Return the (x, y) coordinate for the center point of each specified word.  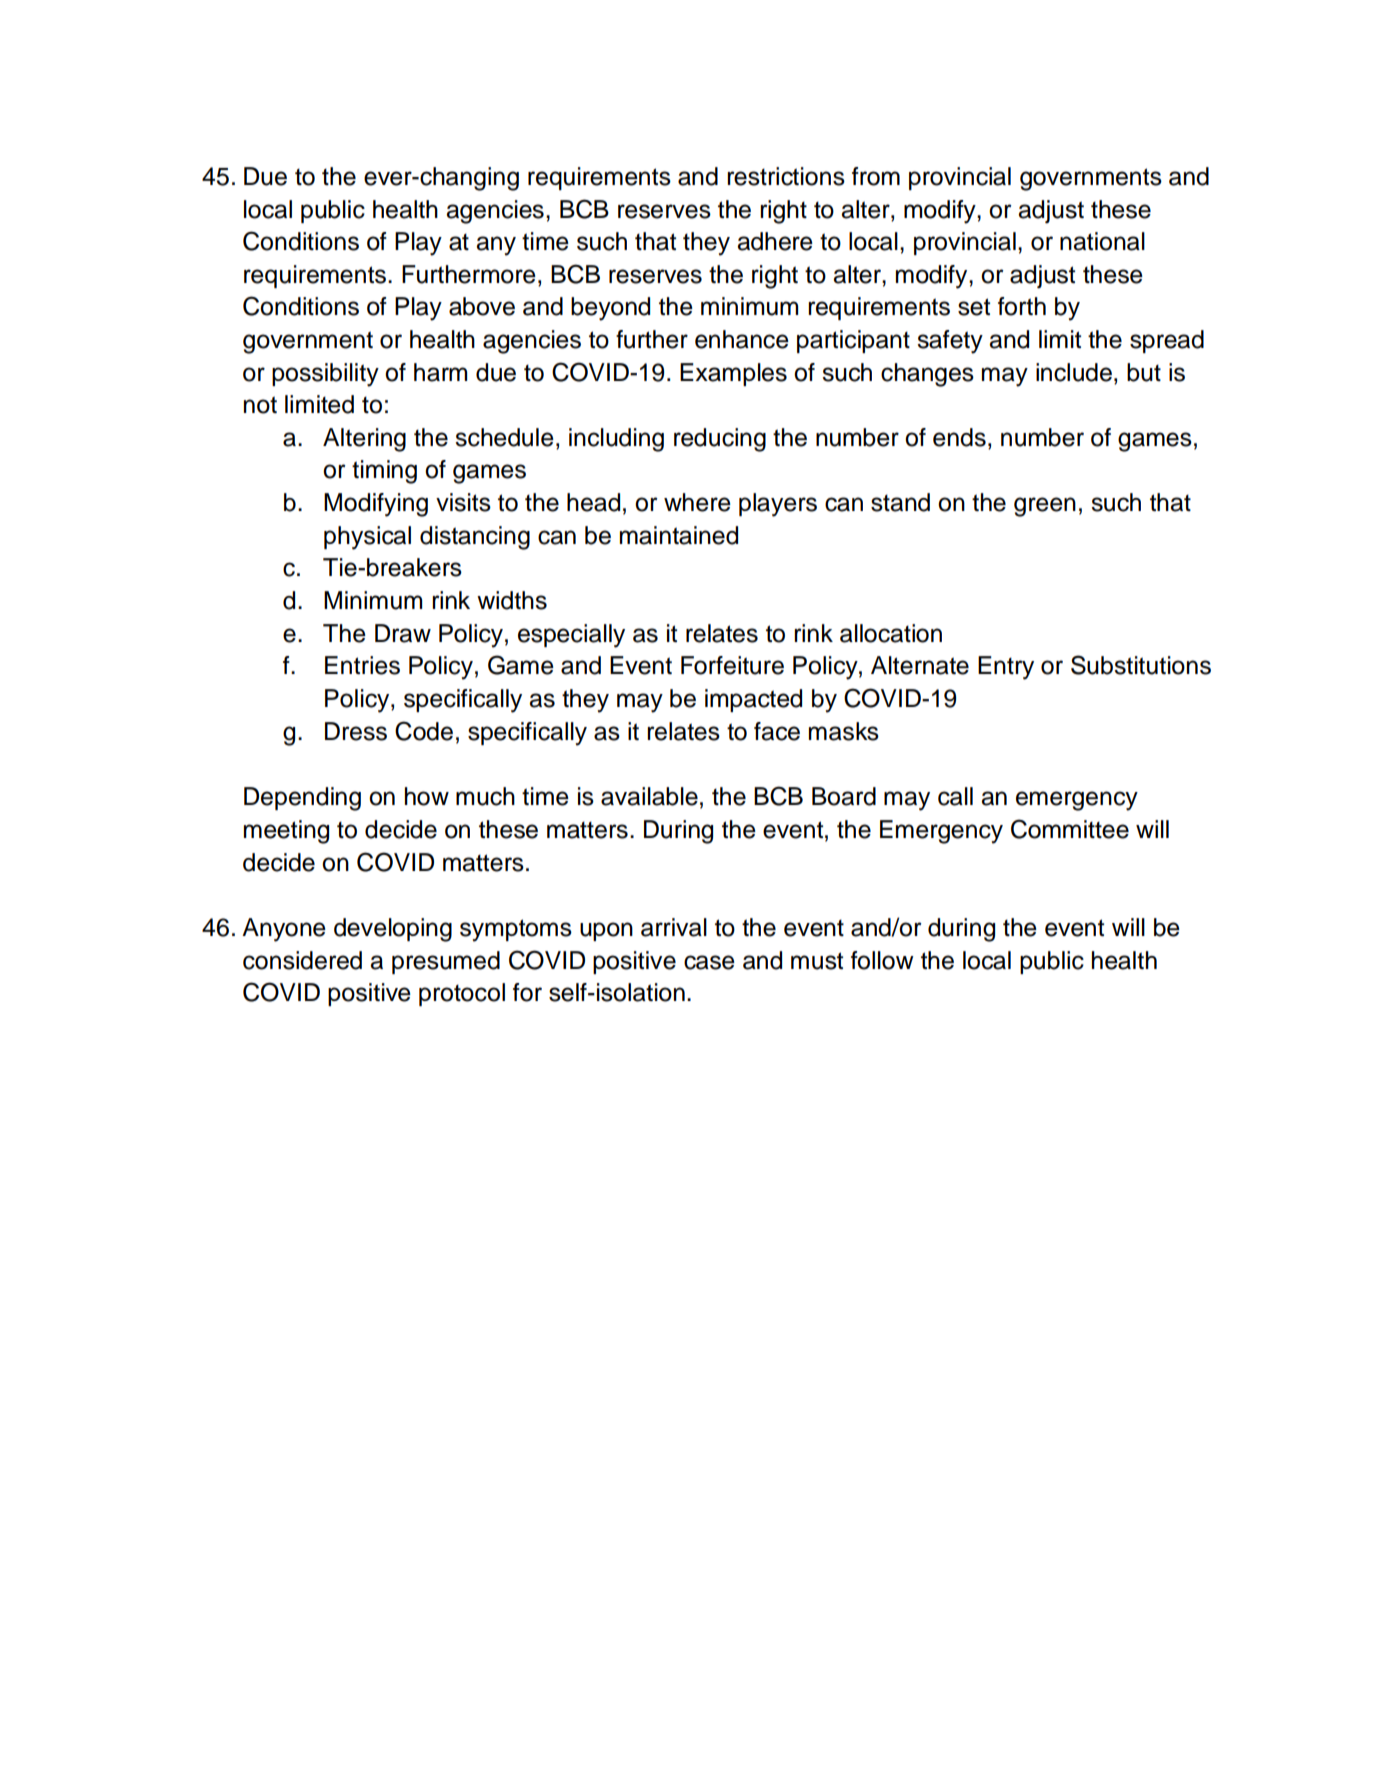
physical (367, 538)
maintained (679, 535)
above (482, 306)
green (1045, 507)
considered (302, 960)
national (1102, 241)
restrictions (786, 176)
